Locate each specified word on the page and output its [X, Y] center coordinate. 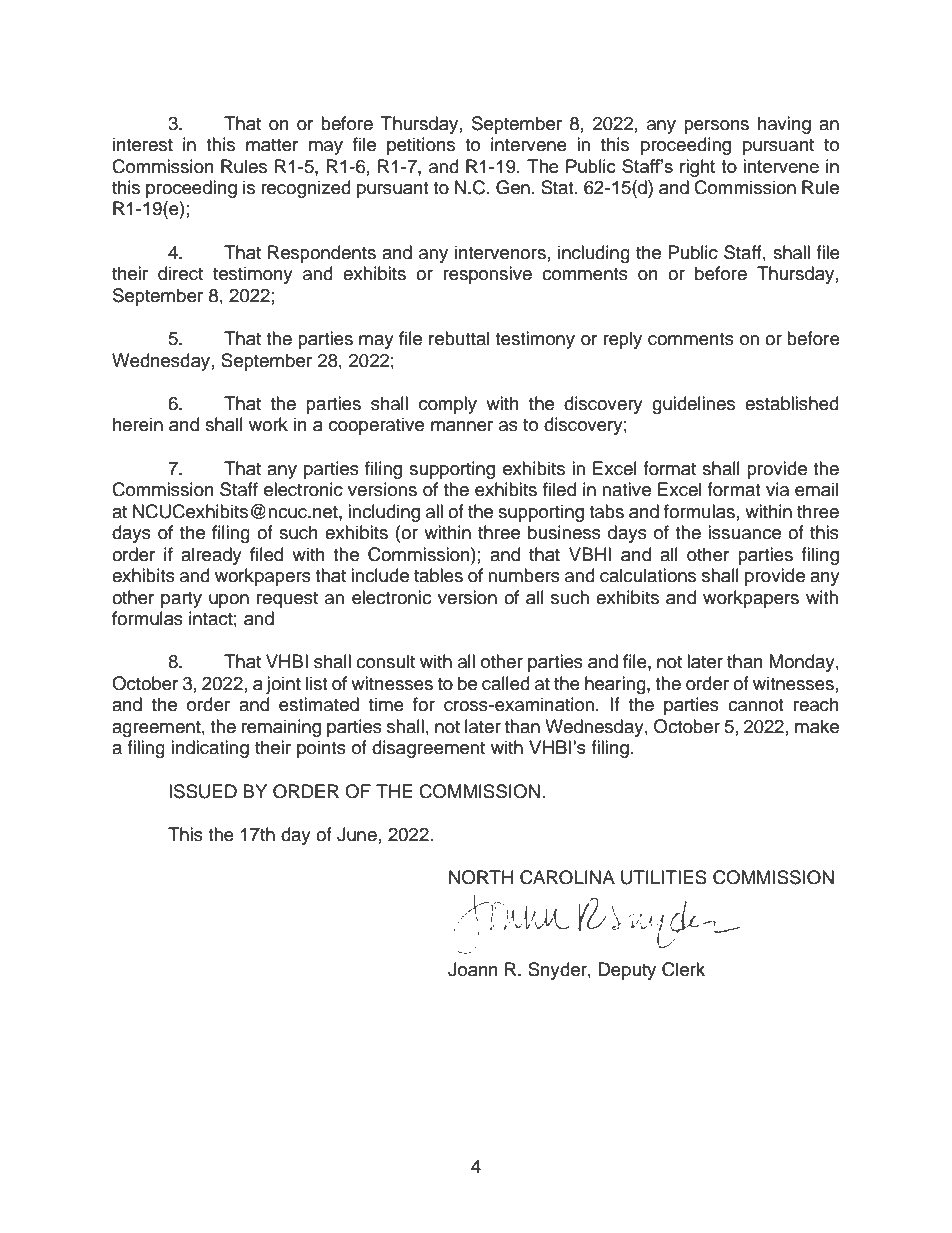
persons [716, 127]
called [506, 683]
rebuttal [459, 338]
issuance [744, 532]
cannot [755, 705]
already [211, 556]
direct [180, 273]
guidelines [693, 405]
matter [272, 145]
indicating [210, 749]
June [357, 834]
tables [438, 575]
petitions [421, 146]
